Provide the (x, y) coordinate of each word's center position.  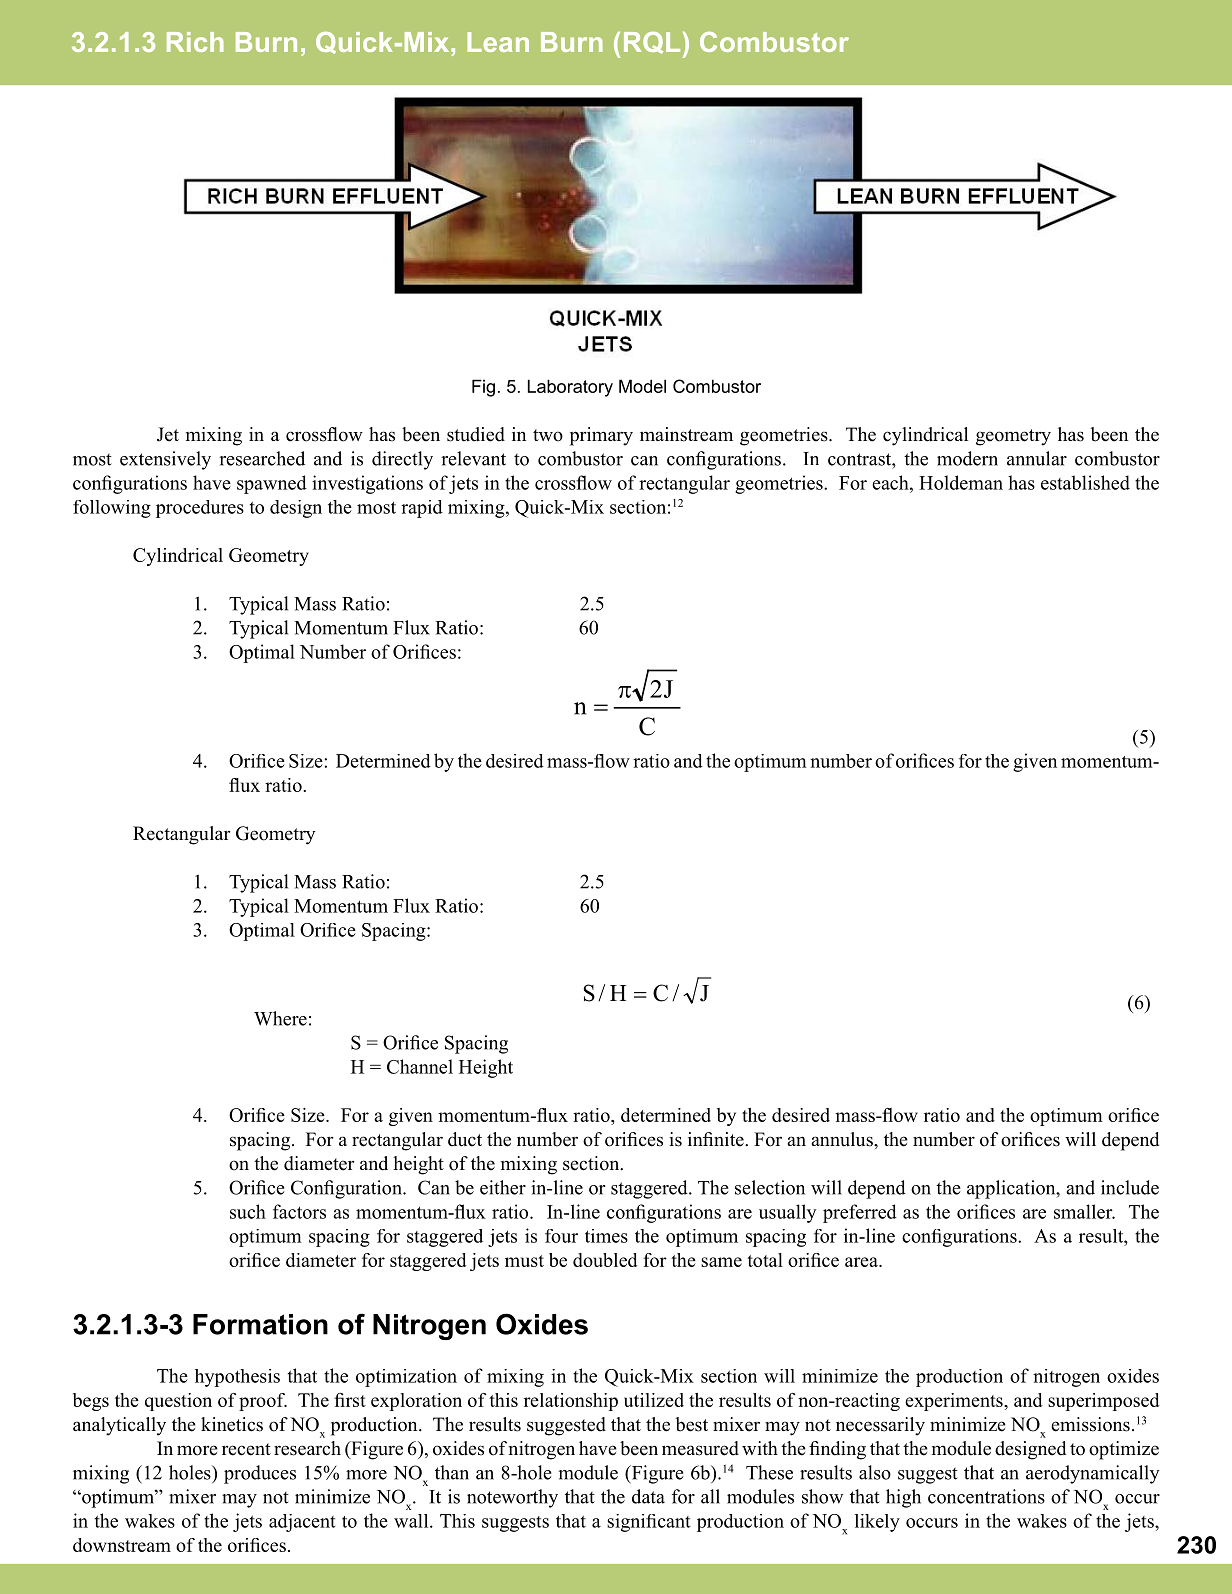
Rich (195, 42)
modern (967, 458)
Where (280, 1018)
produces (260, 1474)
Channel (420, 1066)
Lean (498, 42)
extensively (165, 460)
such (248, 1211)
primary (601, 436)
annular (1037, 458)
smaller (1084, 1211)
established (1085, 482)
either (503, 1187)
